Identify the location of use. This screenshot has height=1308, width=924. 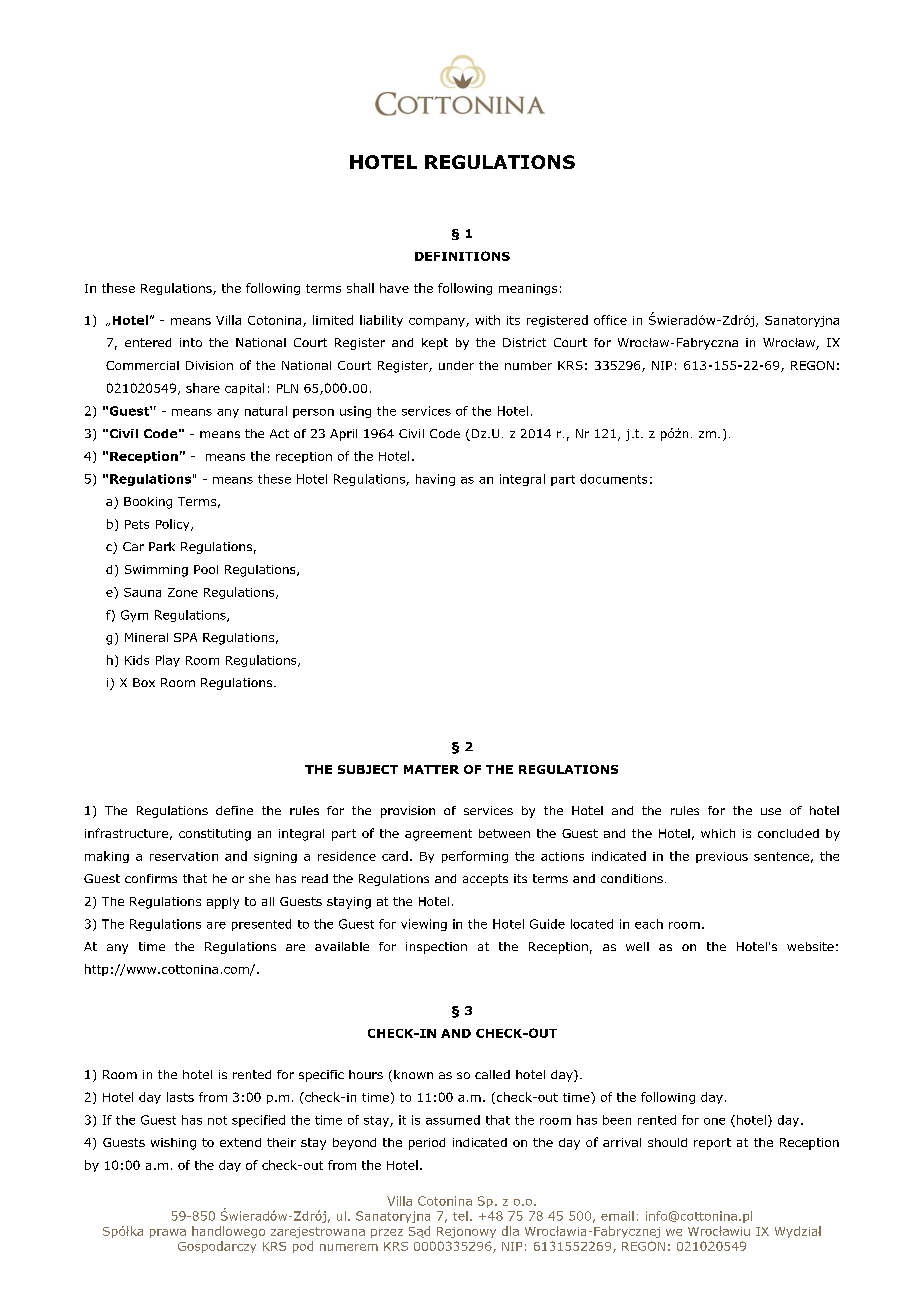
(771, 811).
